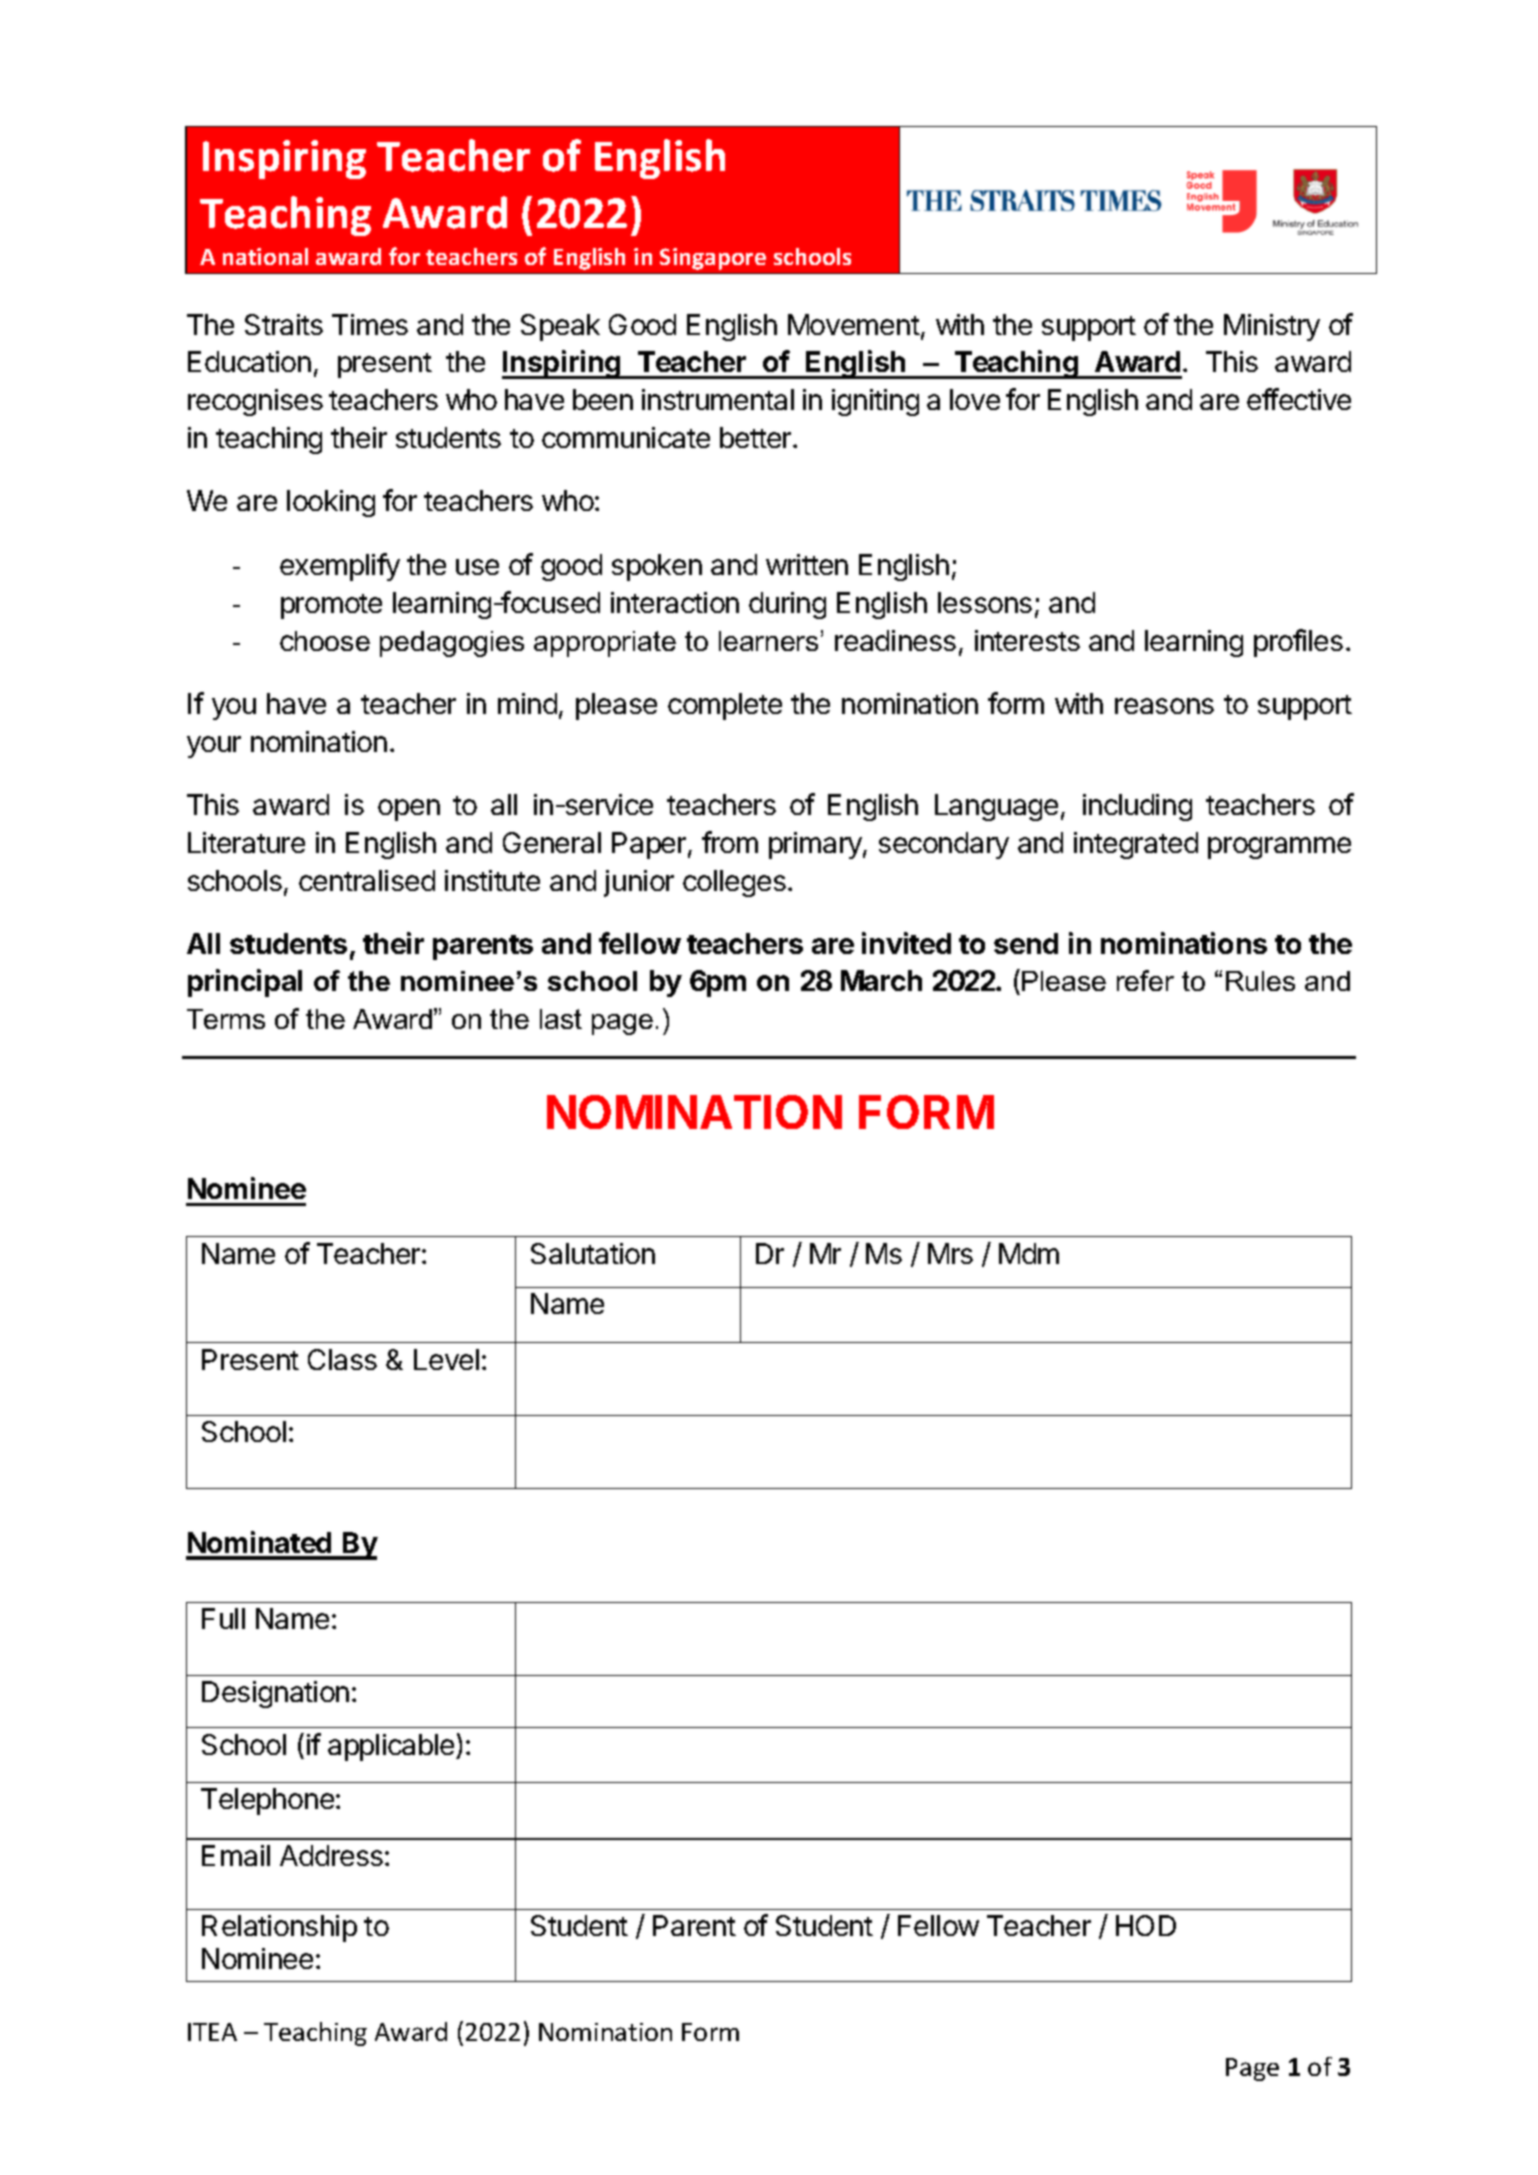 The image size is (1538, 2175). What do you see at coordinates (370, 324) in the image?
I see `Times` at bounding box center [370, 324].
